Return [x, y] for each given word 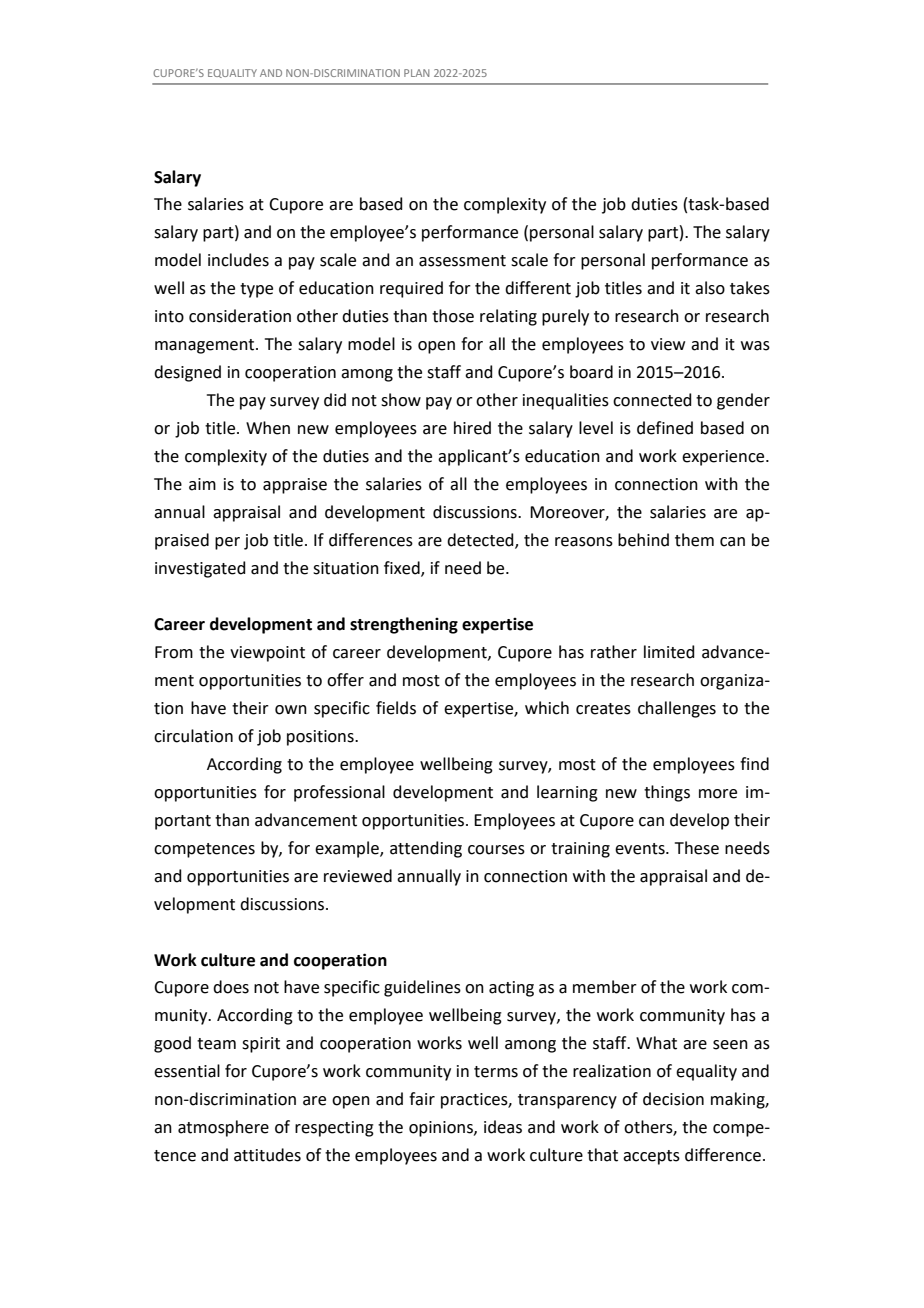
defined [665, 428]
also [710, 288]
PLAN [416, 73]
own [291, 710]
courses [496, 850]
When [268, 428]
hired [472, 428]
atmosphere [223, 1128]
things [667, 793]
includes [238, 260]
